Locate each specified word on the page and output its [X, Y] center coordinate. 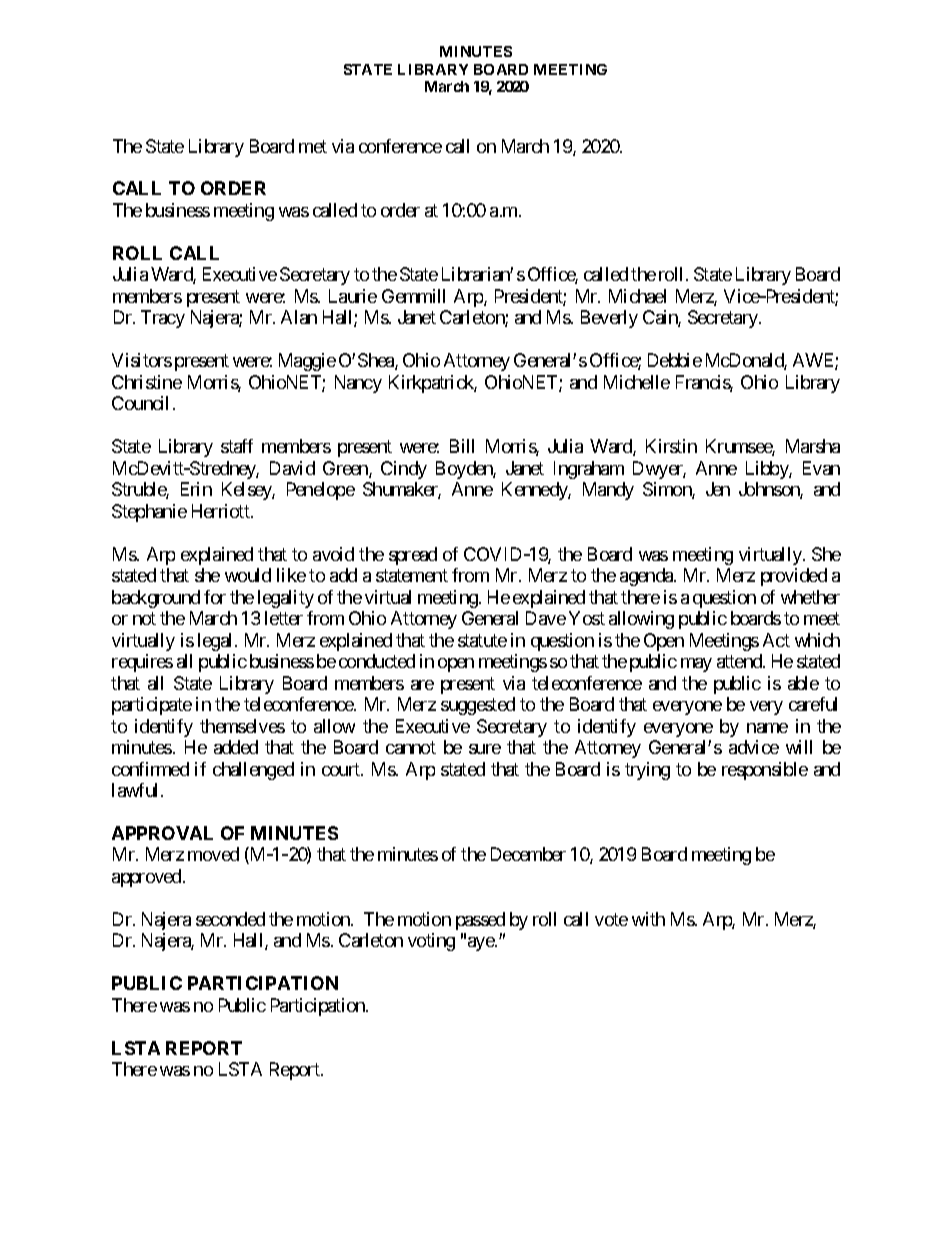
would [248, 575]
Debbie [675, 360]
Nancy [358, 384]
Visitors [142, 360]
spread [413, 556]
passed [480, 921]
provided [794, 577]
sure [485, 749]
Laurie [353, 296]
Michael [637, 296]
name [767, 728]
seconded [230, 919]
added [236, 747]
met [313, 146]
